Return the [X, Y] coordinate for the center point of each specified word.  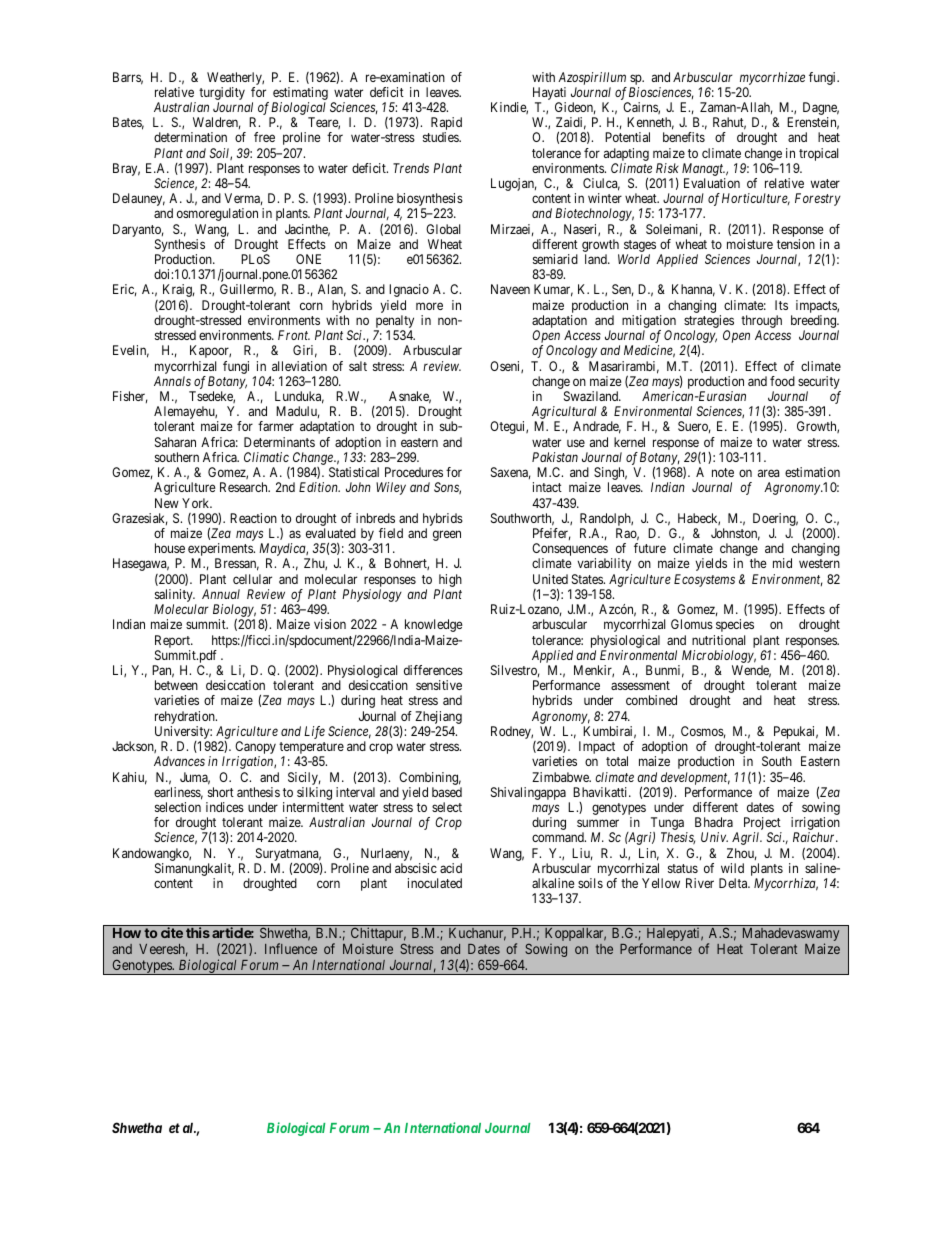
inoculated [435, 883]
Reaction [253, 518]
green [447, 535]
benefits [684, 137]
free [264, 137]
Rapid [446, 125]
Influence [291, 948]
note [723, 472]
